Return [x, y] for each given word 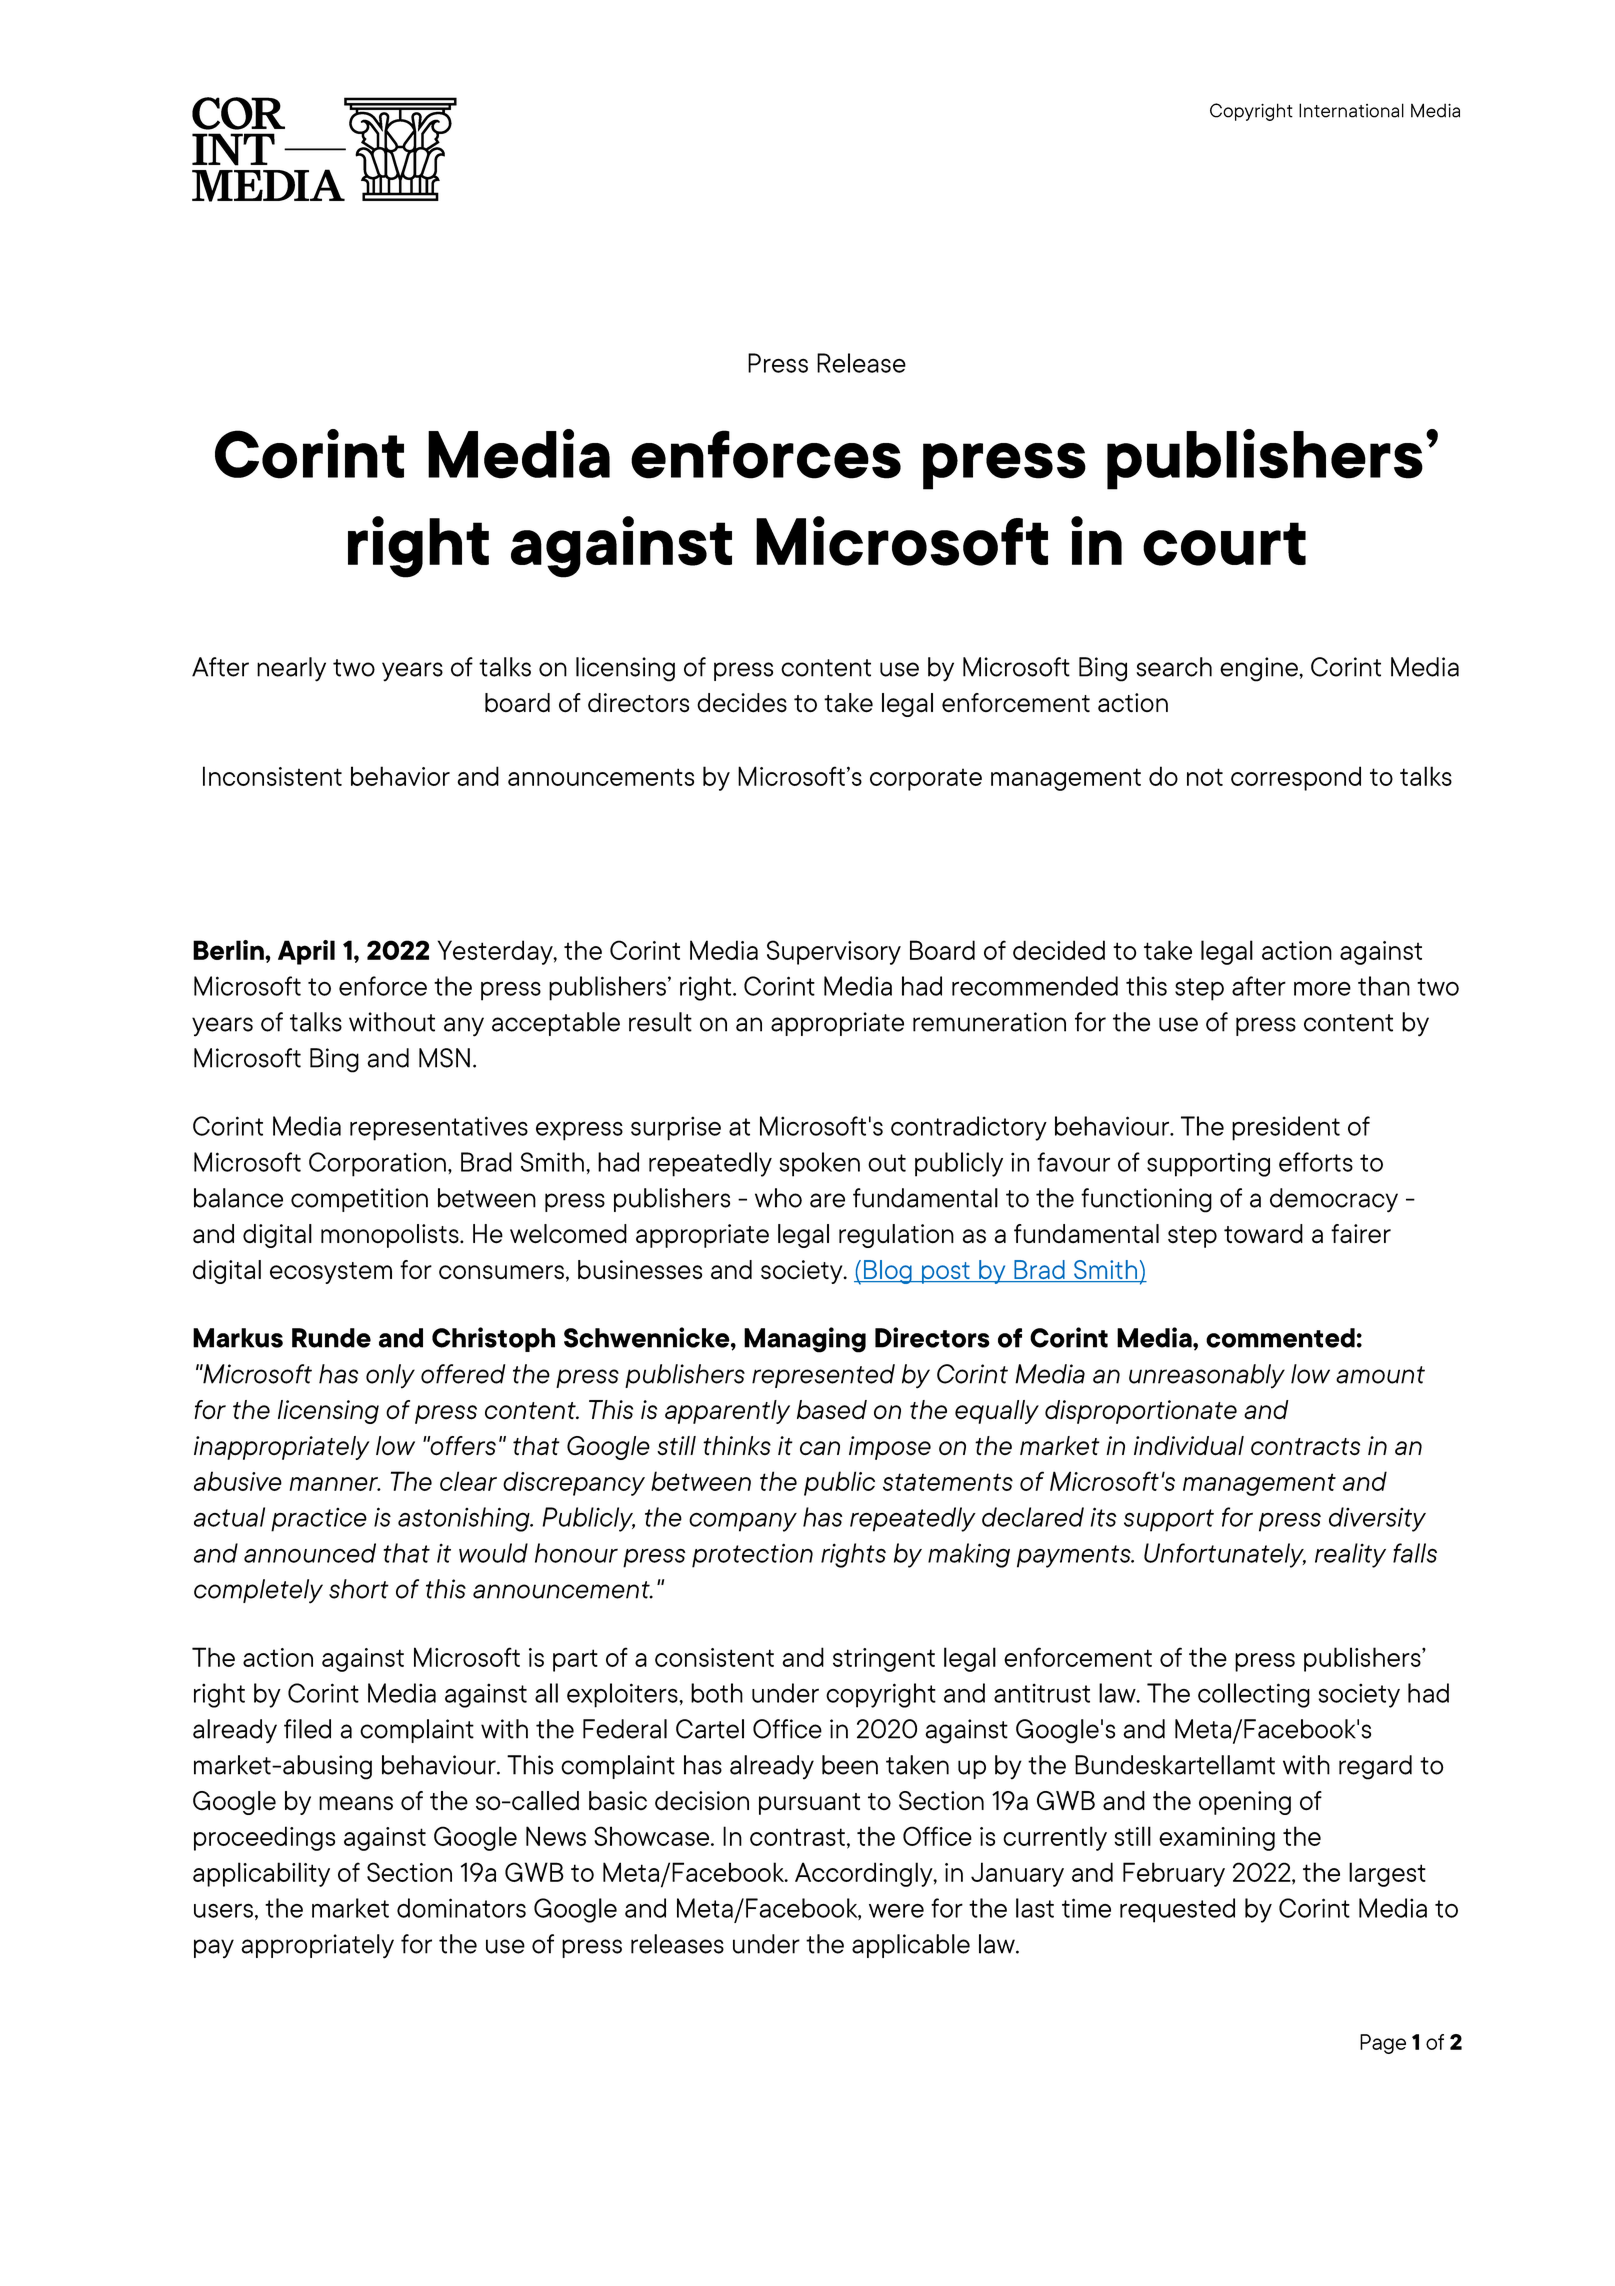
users [223, 1910]
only [390, 1376]
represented [823, 1376]
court [1224, 544]
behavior [400, 776]
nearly [291, 669]
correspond [1296, 778]
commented [1280, 1338]
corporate [926, 779]
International [1351, 110]
